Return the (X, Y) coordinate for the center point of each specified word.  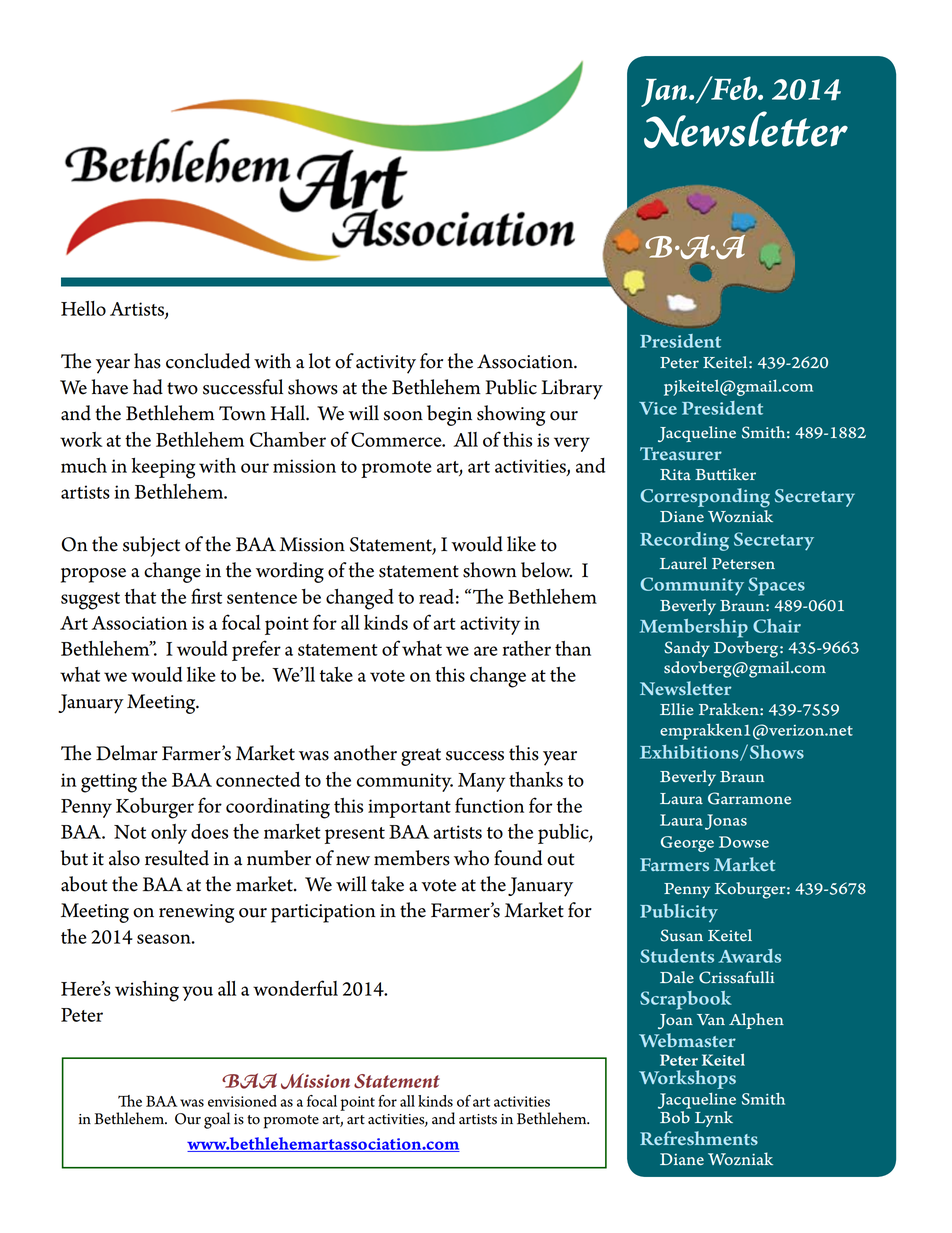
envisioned (242, 1101)
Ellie (677, 709)
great (421, 757)
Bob (675, 1117)
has (147, 361)
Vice (658, 408)
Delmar (127, 753)
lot (320, 361)
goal (217, 1120)
